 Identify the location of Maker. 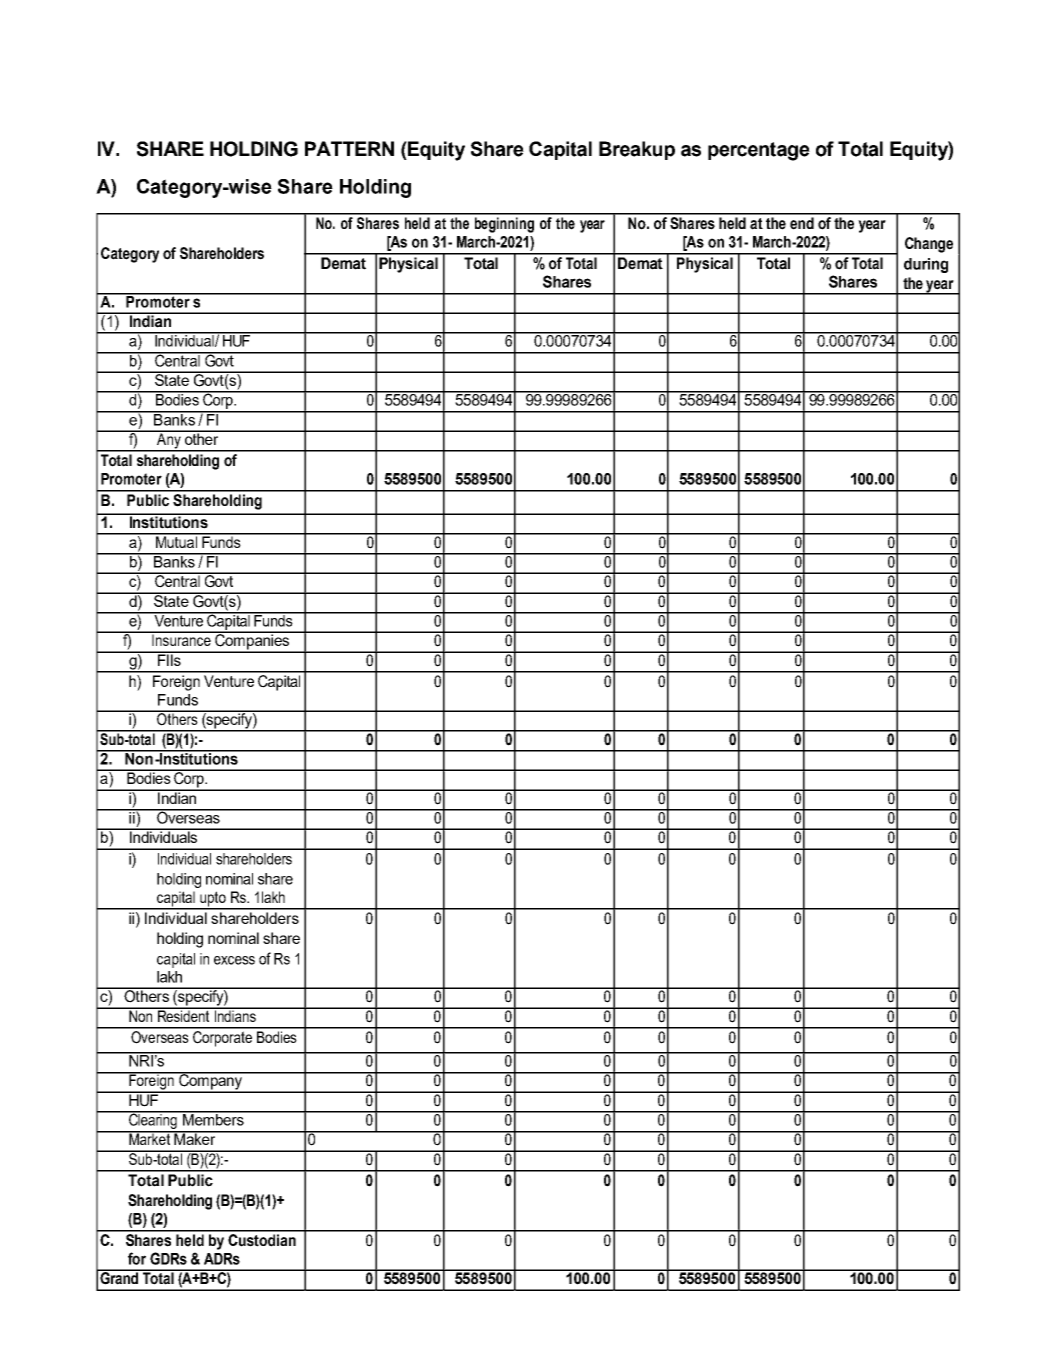
(195, 1138).
